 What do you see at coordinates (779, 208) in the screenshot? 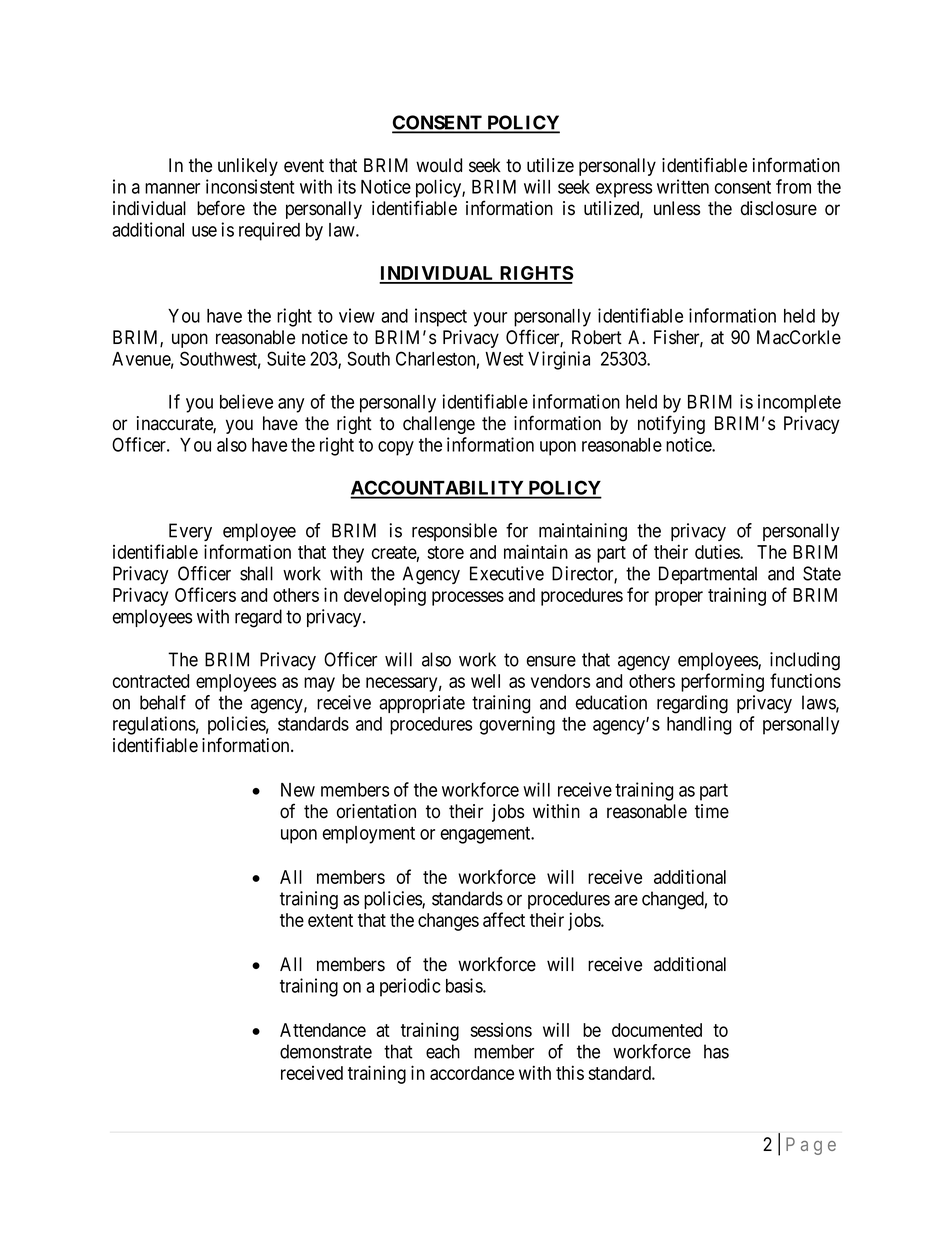
I see `disclosure` at bounding box center [779, 208].
